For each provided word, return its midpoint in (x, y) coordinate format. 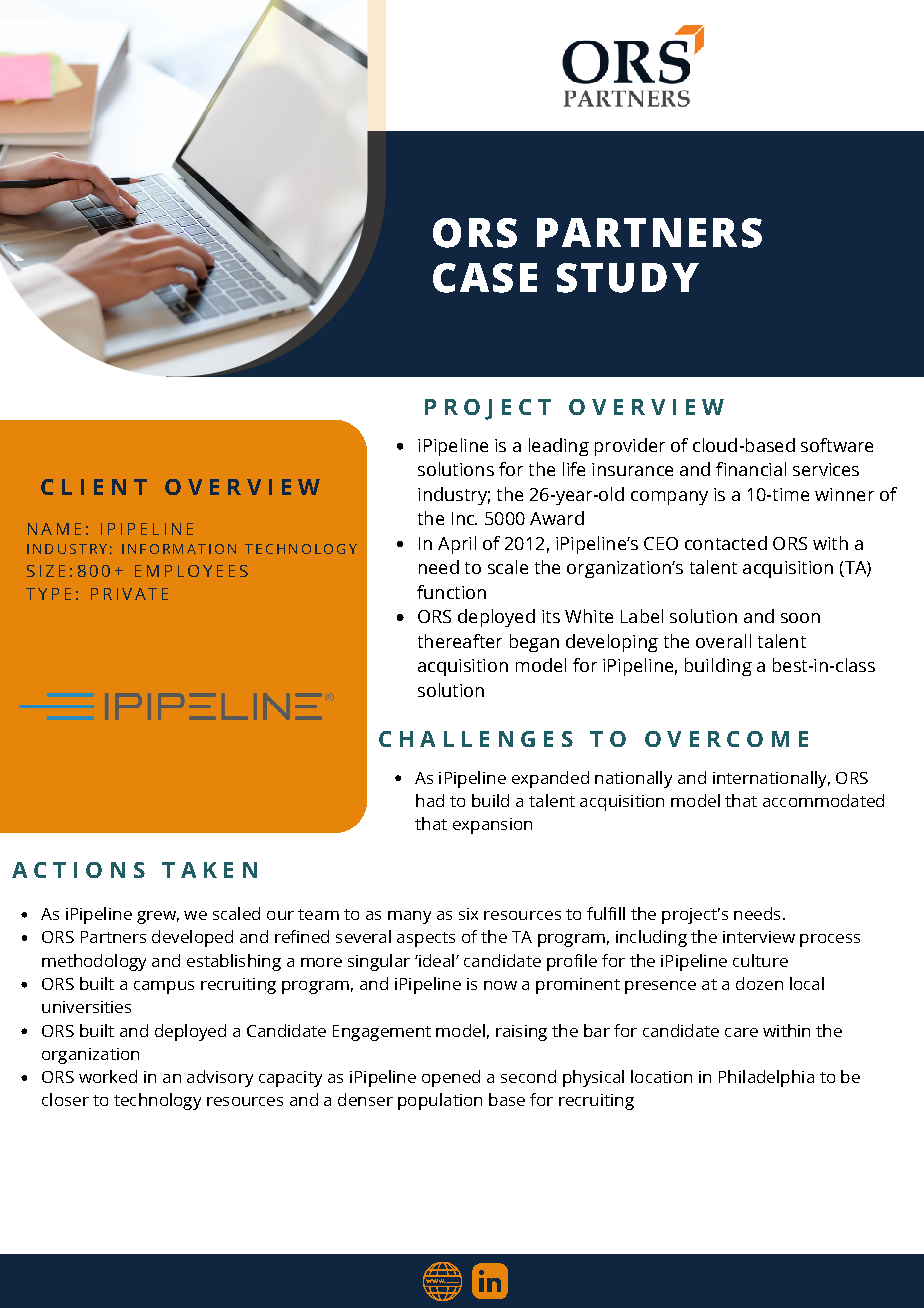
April (457, 545)
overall (723, 641)
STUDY (628, 278)
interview (759, 937)
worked (108, 1076)
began (534, 643)
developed (192, 938)
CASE (485, 278)
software (837, 445)
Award (557, 518)
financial (751, 469)
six (468, 914)
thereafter (460, 641)
